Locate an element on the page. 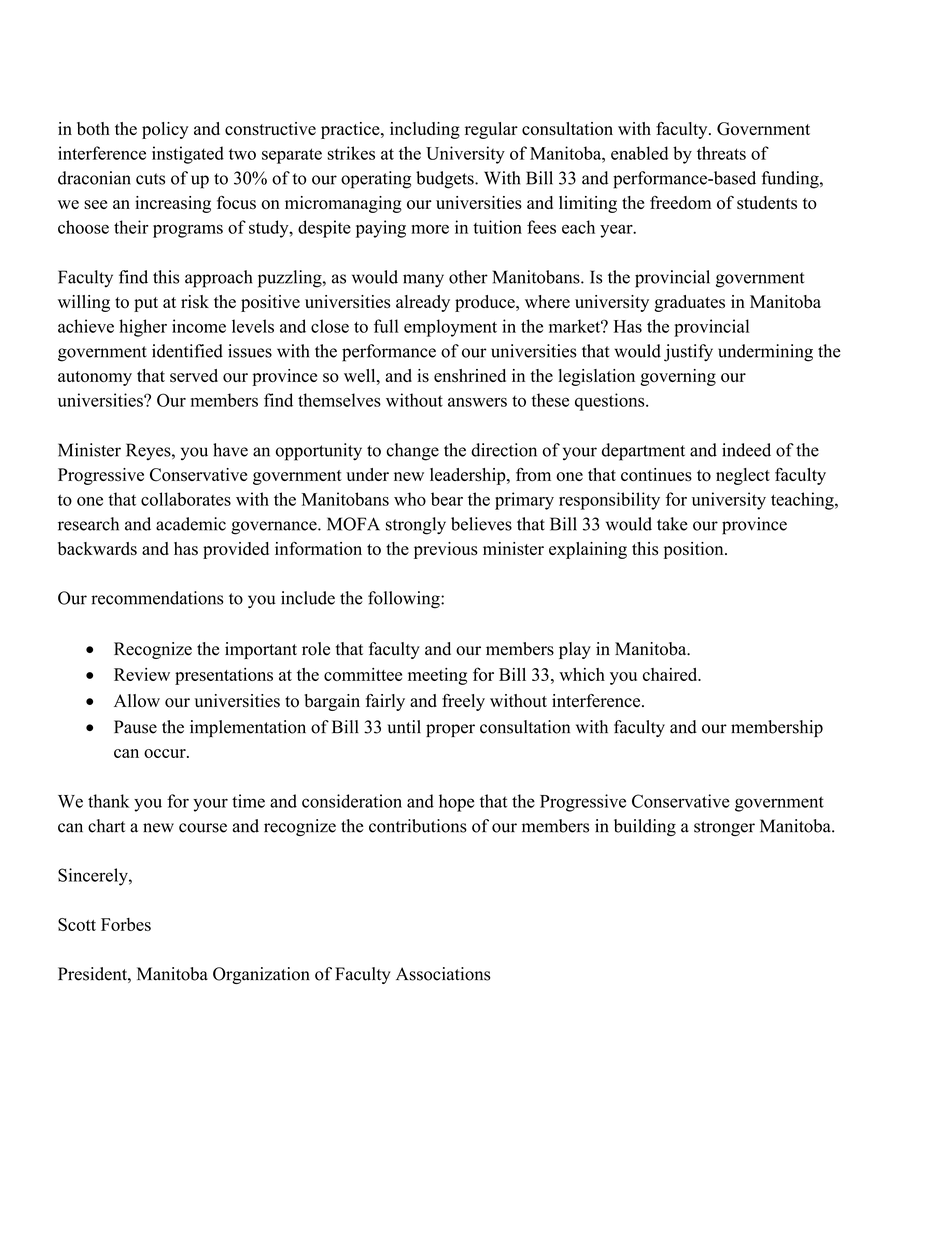  instigated is located at coordinates (188, 155).
